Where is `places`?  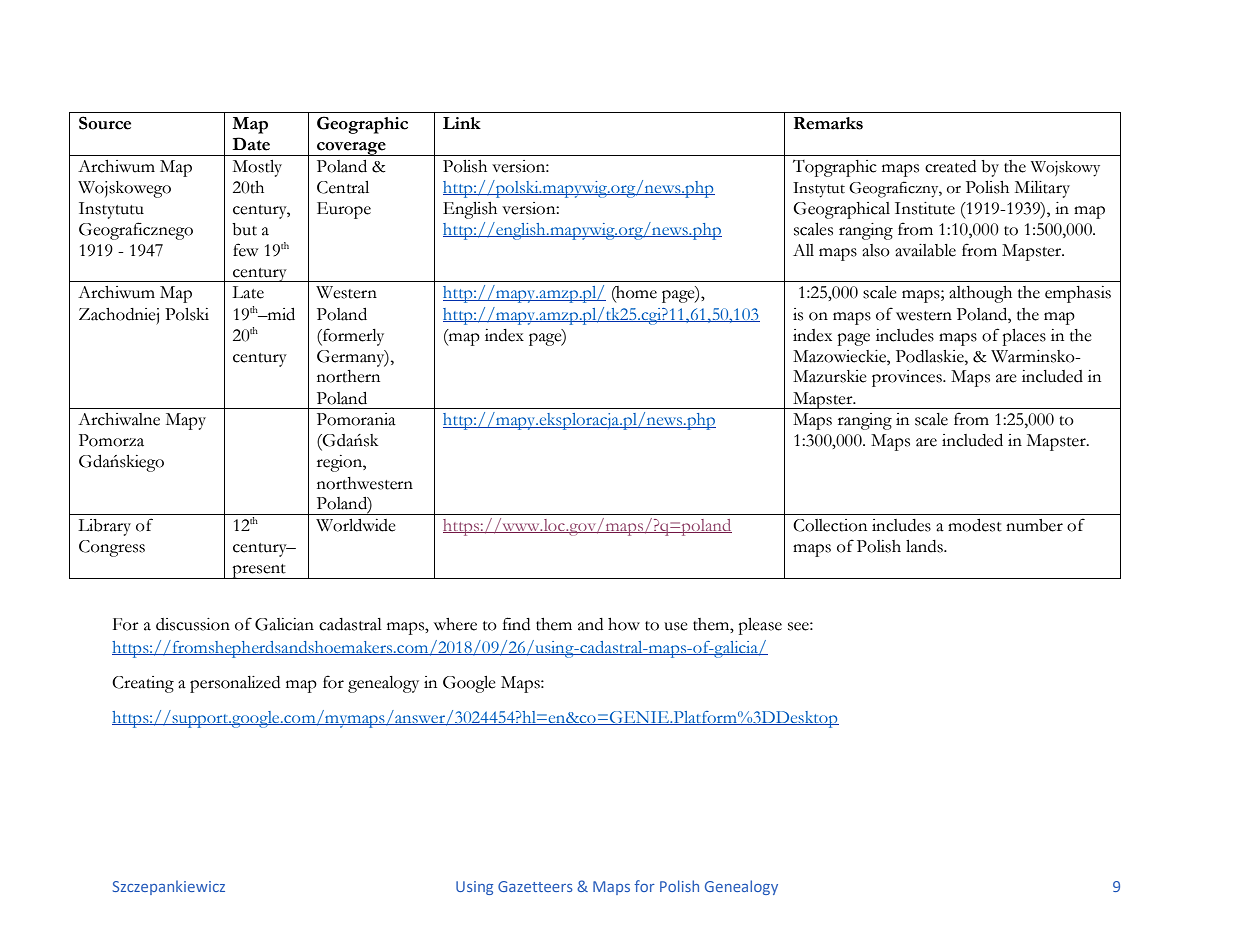
places is located at coordinates (1024, 337).
